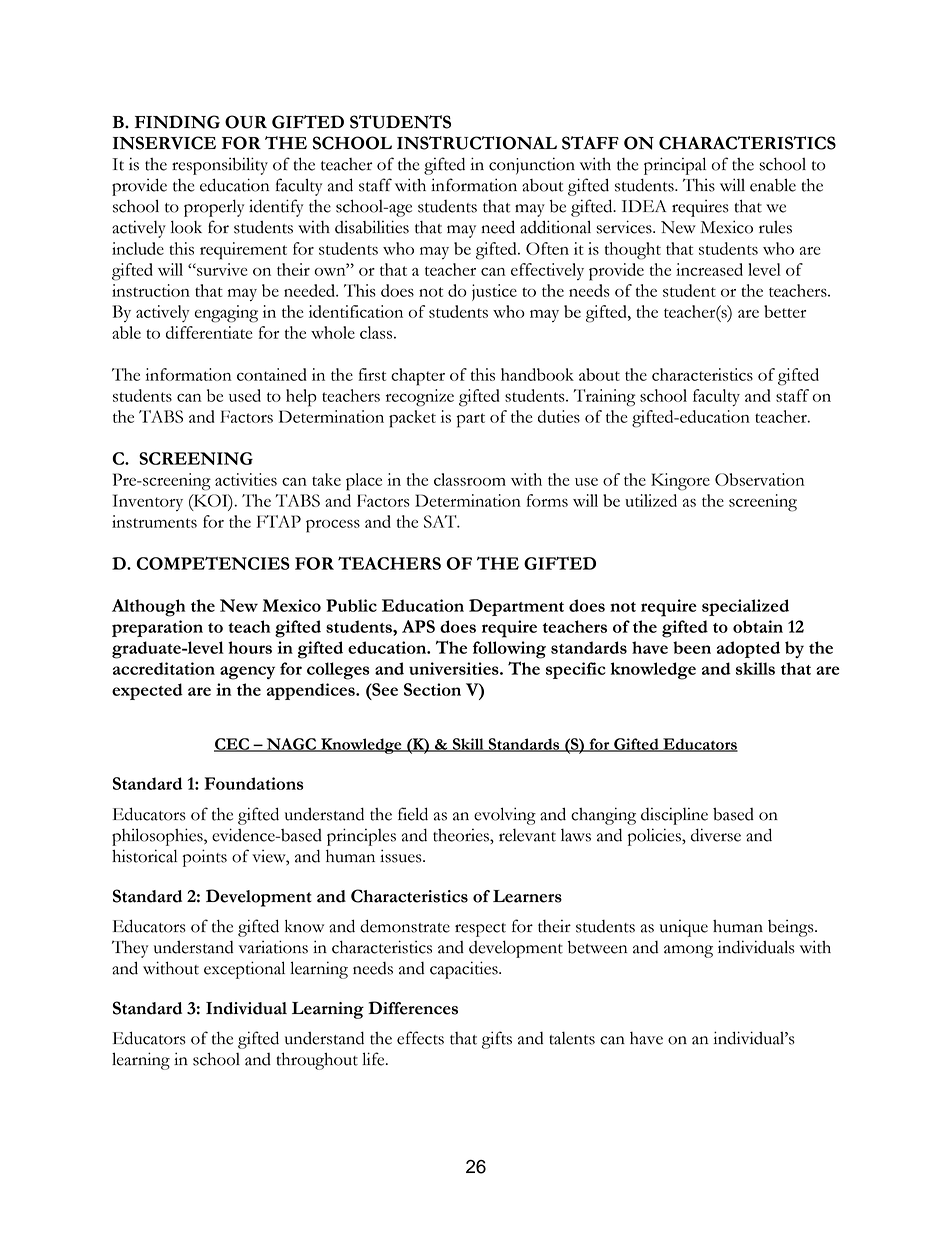 The image size is (952, 1233). What do you see at coordinates (785, 311) in the page?
I see `better` at bounding box center [785, 311].
